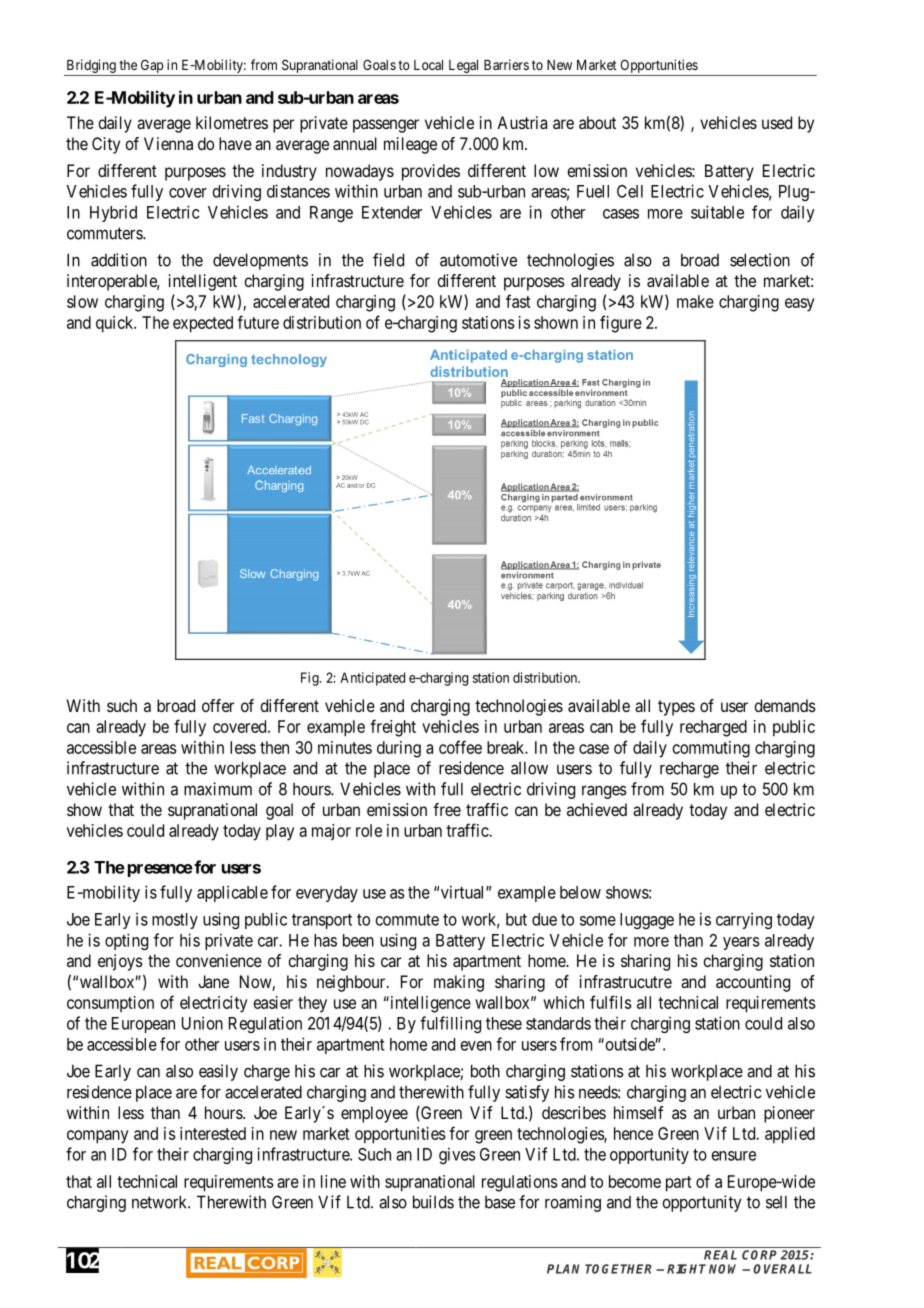 The width and height of the page is (924, 1308). What do you see at coordinates (213, 1133) in the page?
I see `interested` at bounding box center [213, 1133].
